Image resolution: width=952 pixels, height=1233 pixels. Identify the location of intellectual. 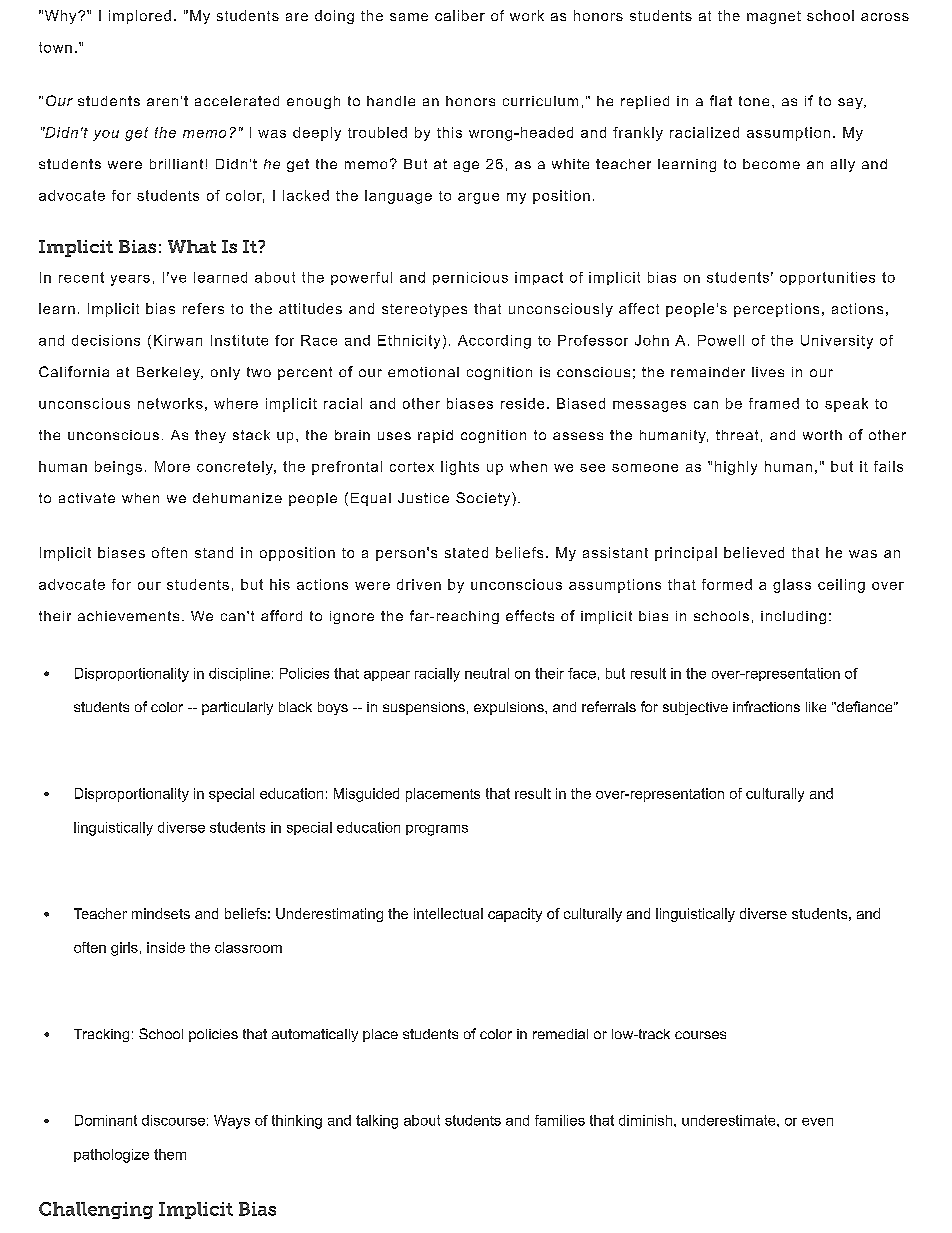
(448, 913).
